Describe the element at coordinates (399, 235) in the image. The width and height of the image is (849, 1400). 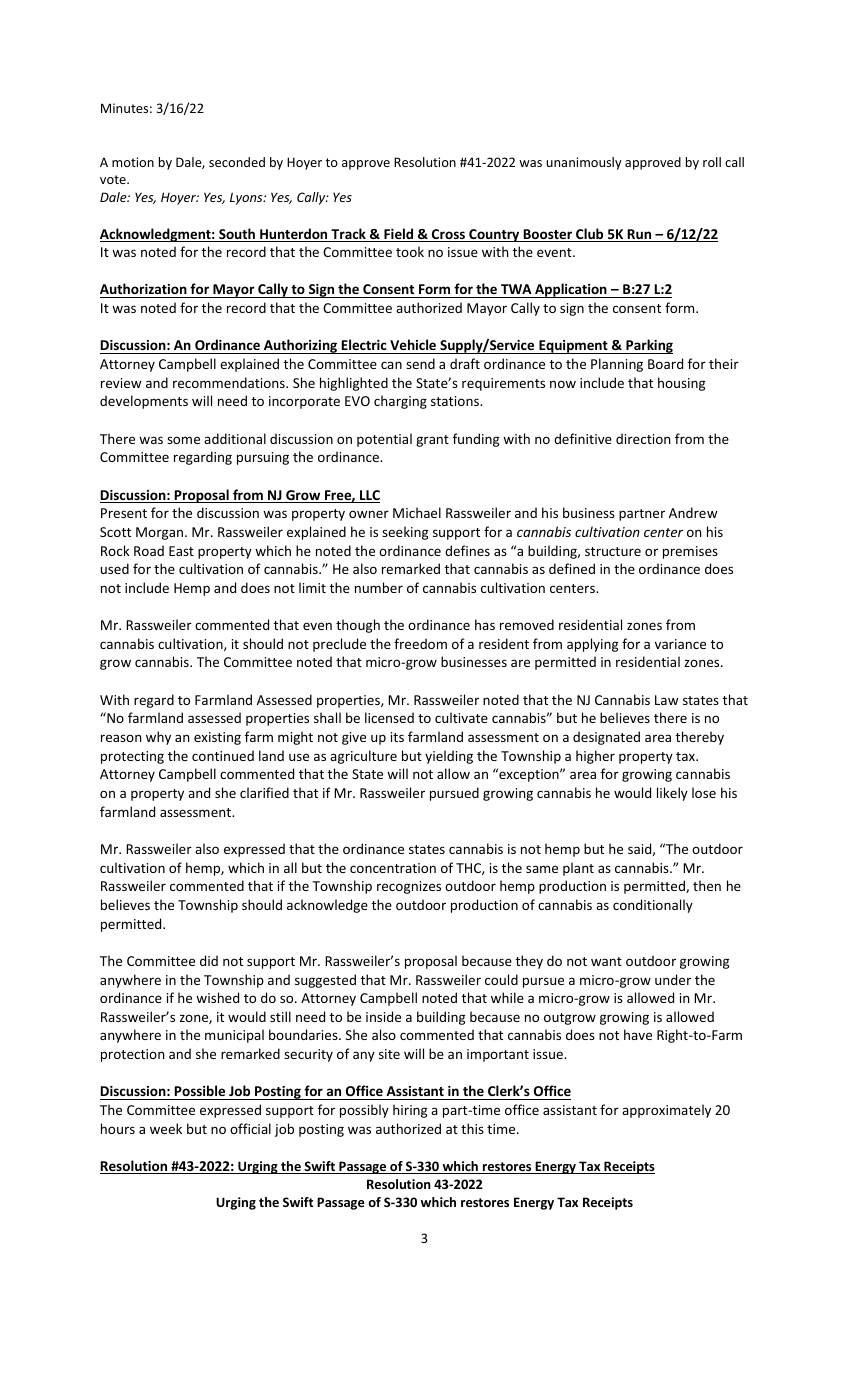
I see `Field` at that location.
